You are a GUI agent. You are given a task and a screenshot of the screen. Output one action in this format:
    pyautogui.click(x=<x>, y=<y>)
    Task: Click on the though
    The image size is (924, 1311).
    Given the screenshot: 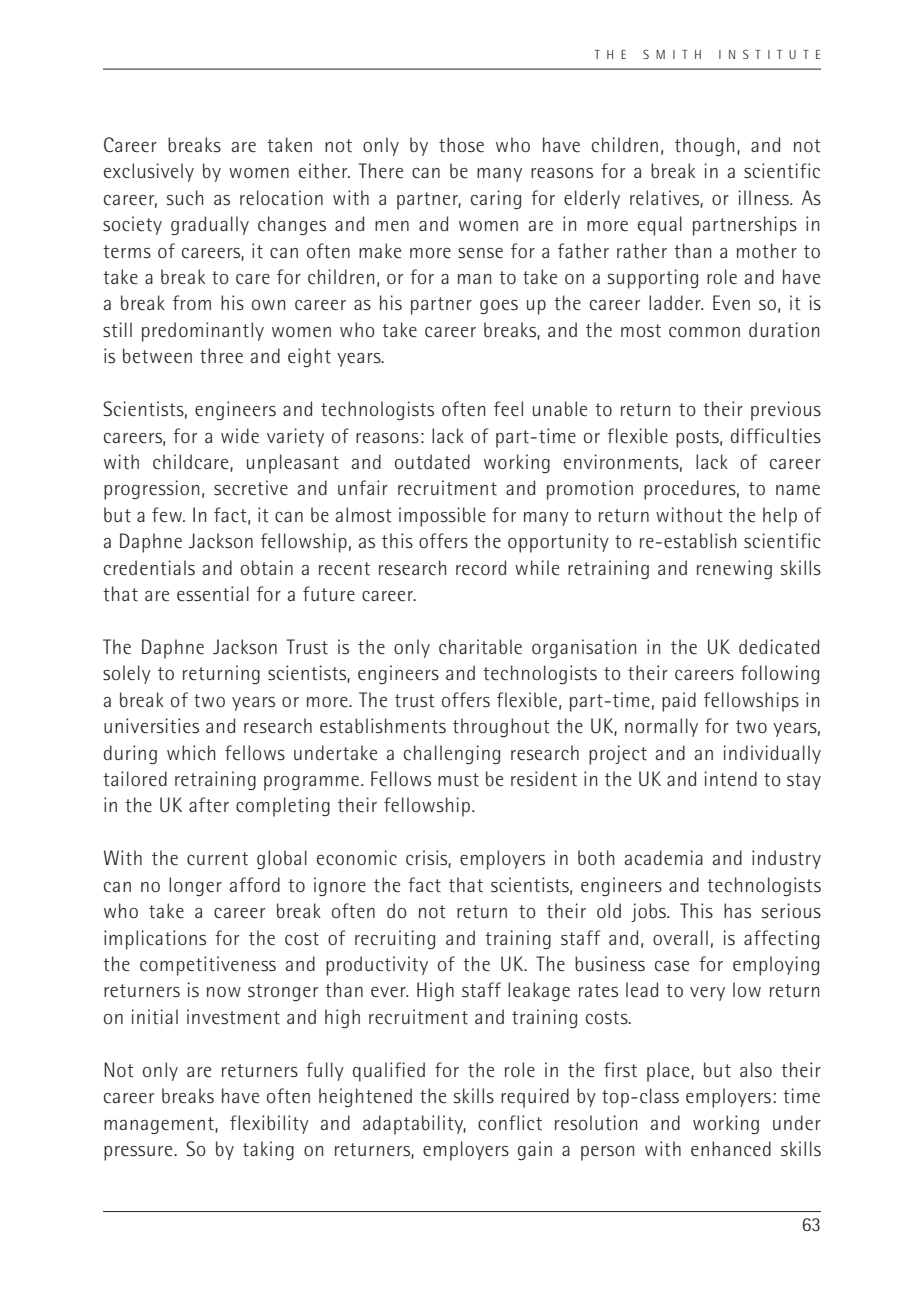 What is the action you would take?
    pyautogui.click(x=704, y=146)
